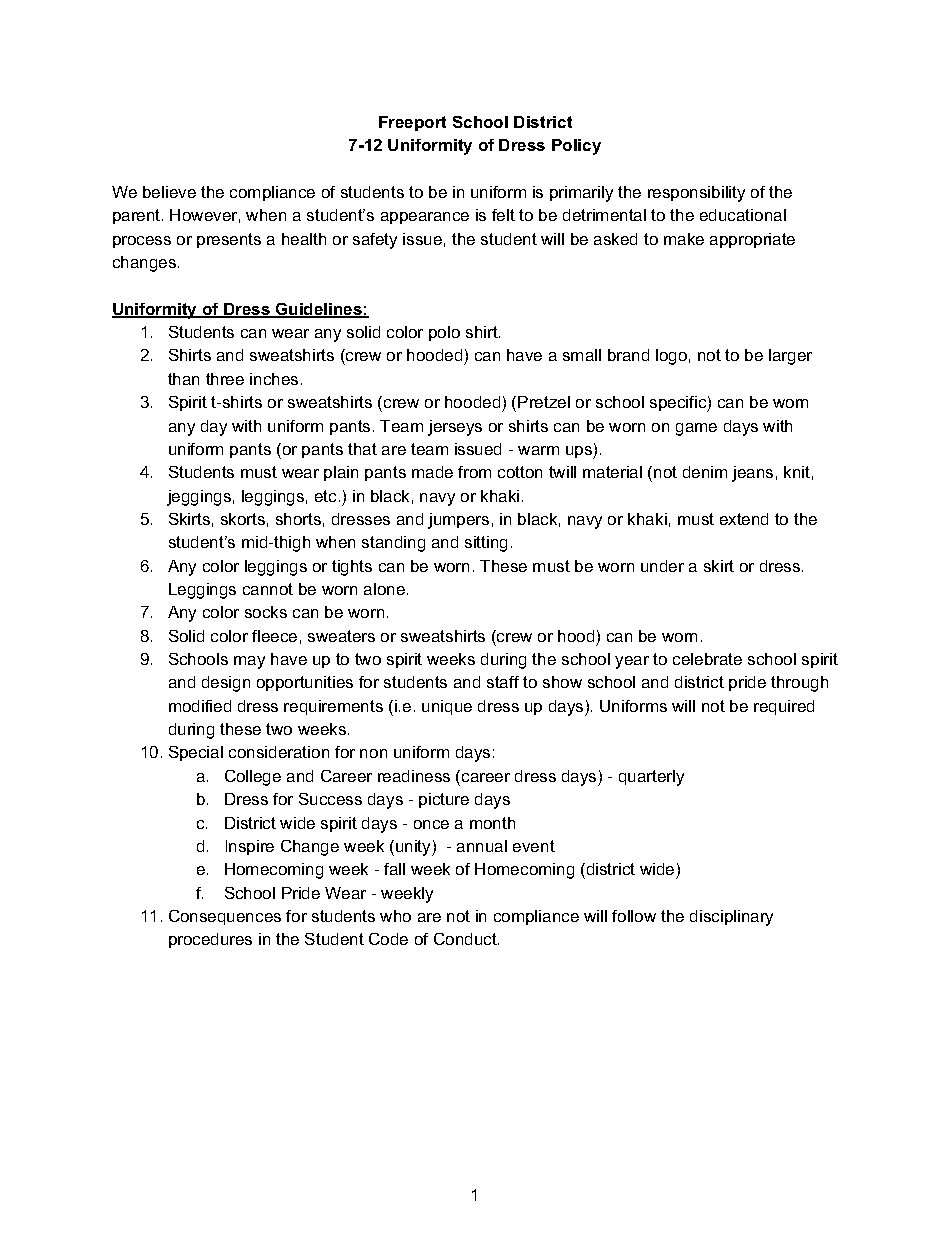  What do you see at coordinates (455, 428) in the document?
I see `jerseys` at bounding box center [455, 428].
